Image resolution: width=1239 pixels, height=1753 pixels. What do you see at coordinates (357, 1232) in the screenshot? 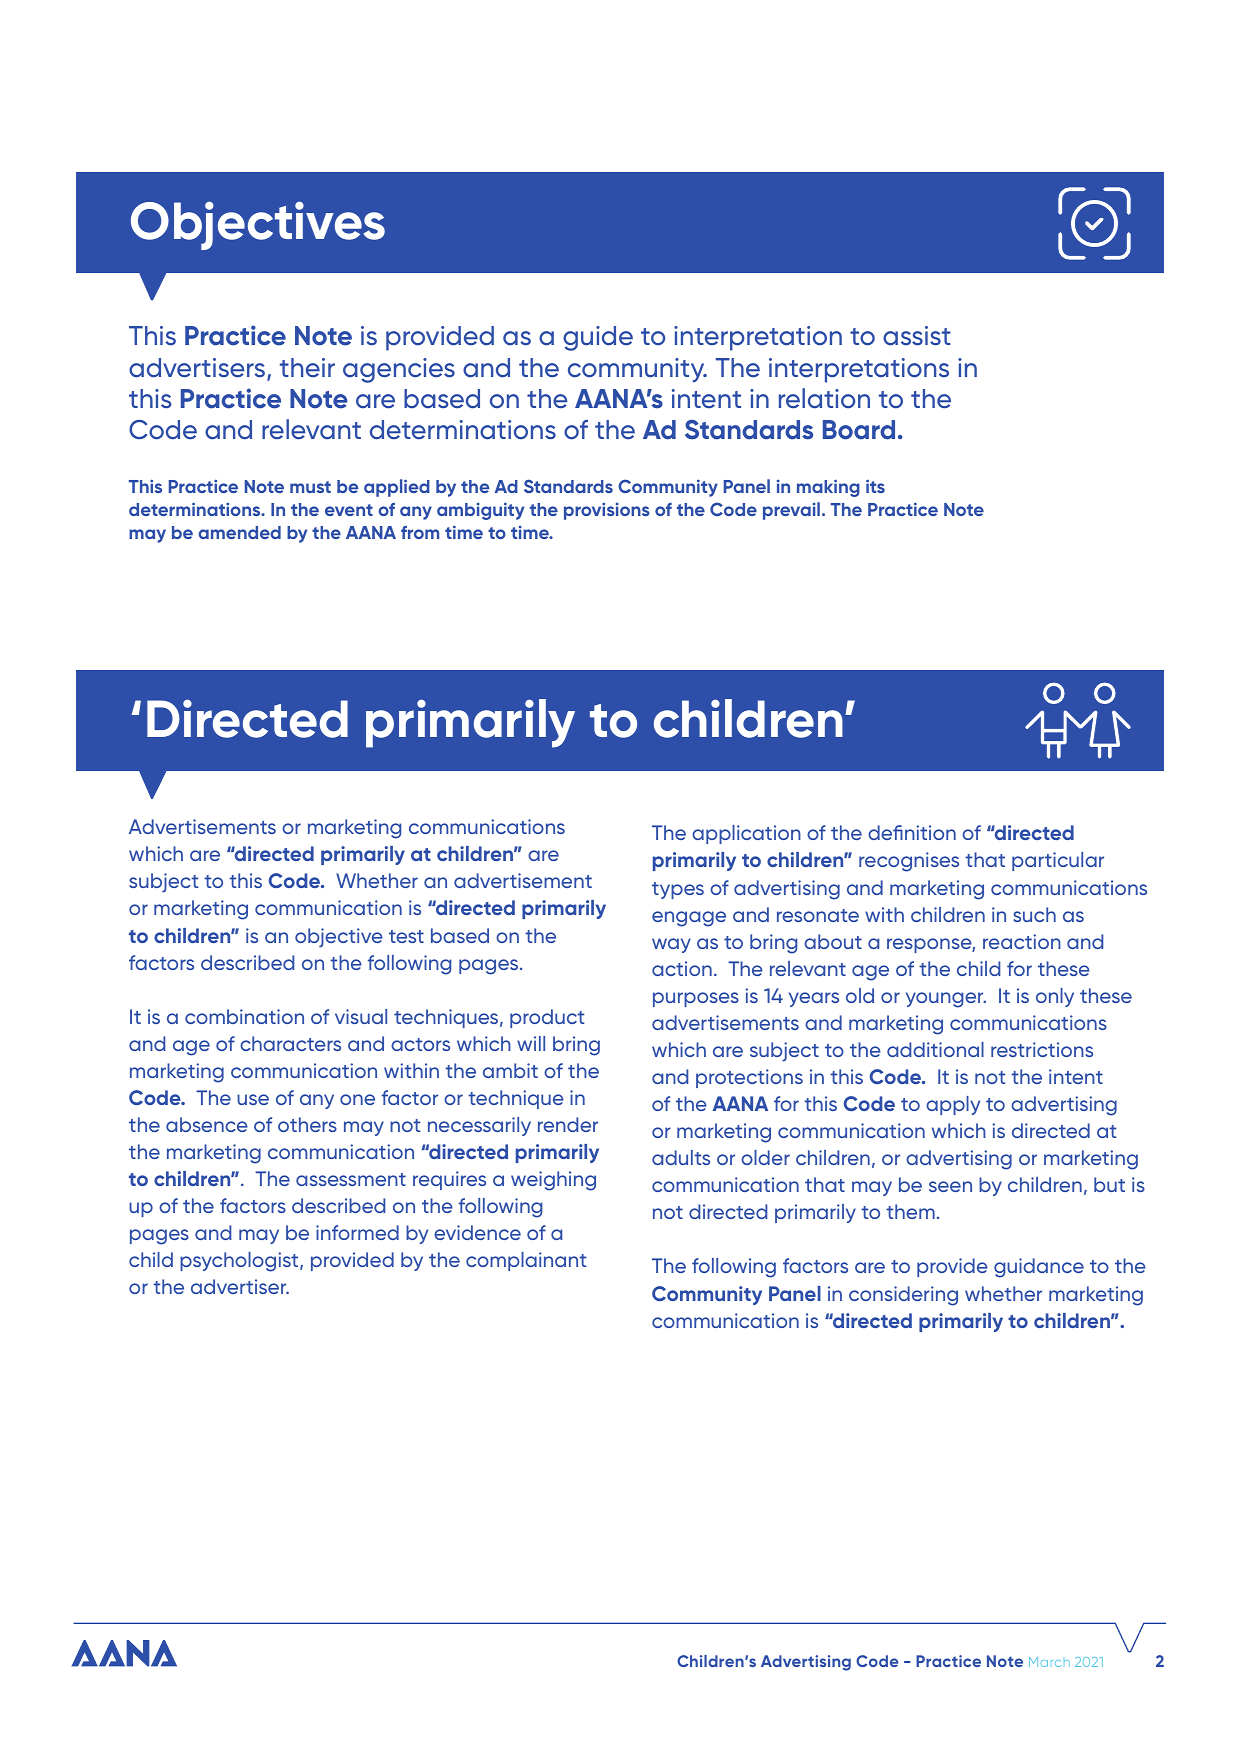
I see `informed` at bounding box center [357, 1232].
